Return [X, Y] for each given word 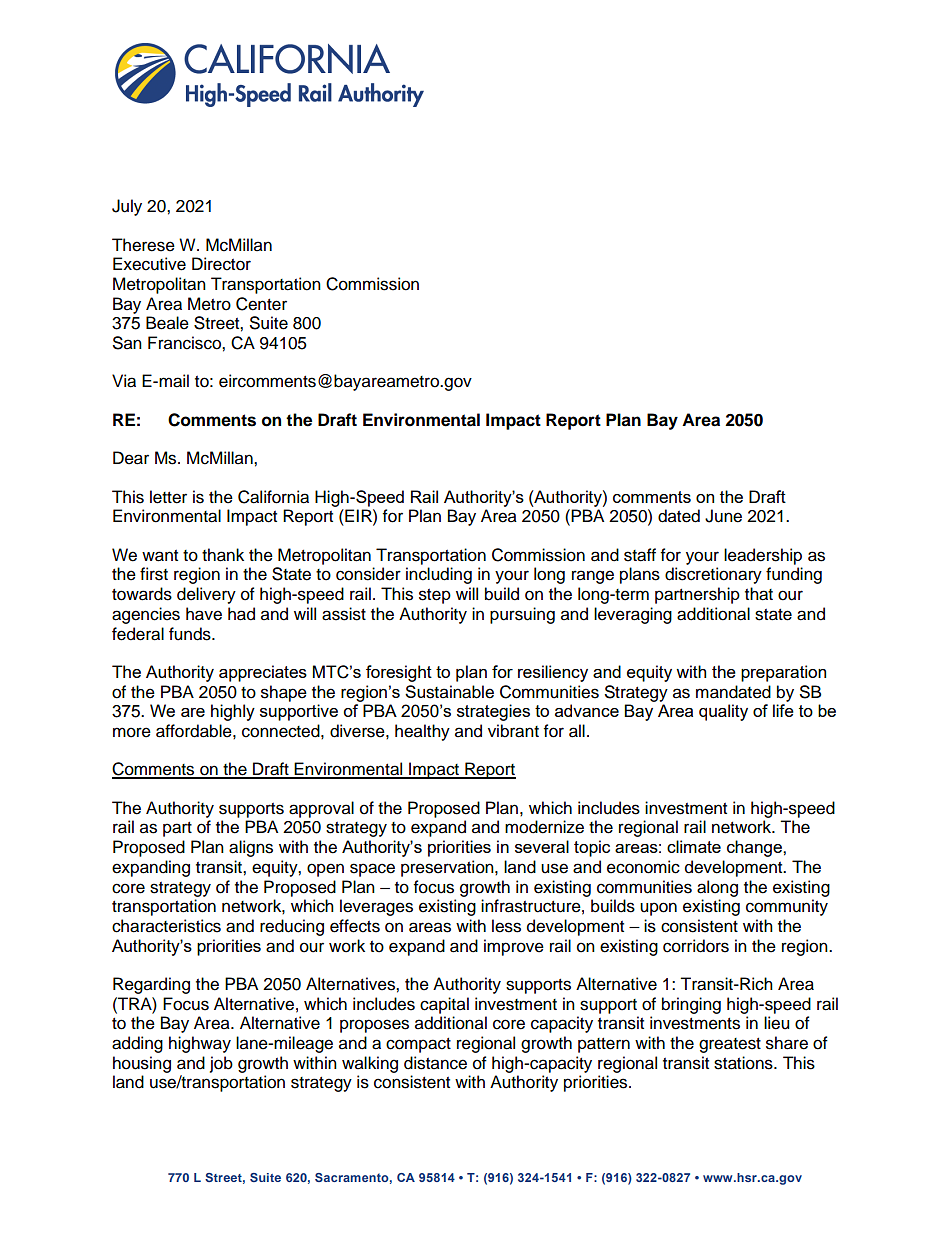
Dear [131, 458]
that [759, 594]
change [755, 848]
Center [261, 304]
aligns [251, 848]
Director [221, 264]
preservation [448, 868]
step [435, 596]
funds [191, 634]
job [221, 1064]
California [273, 497]
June [723, 516]
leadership [763, 556]
